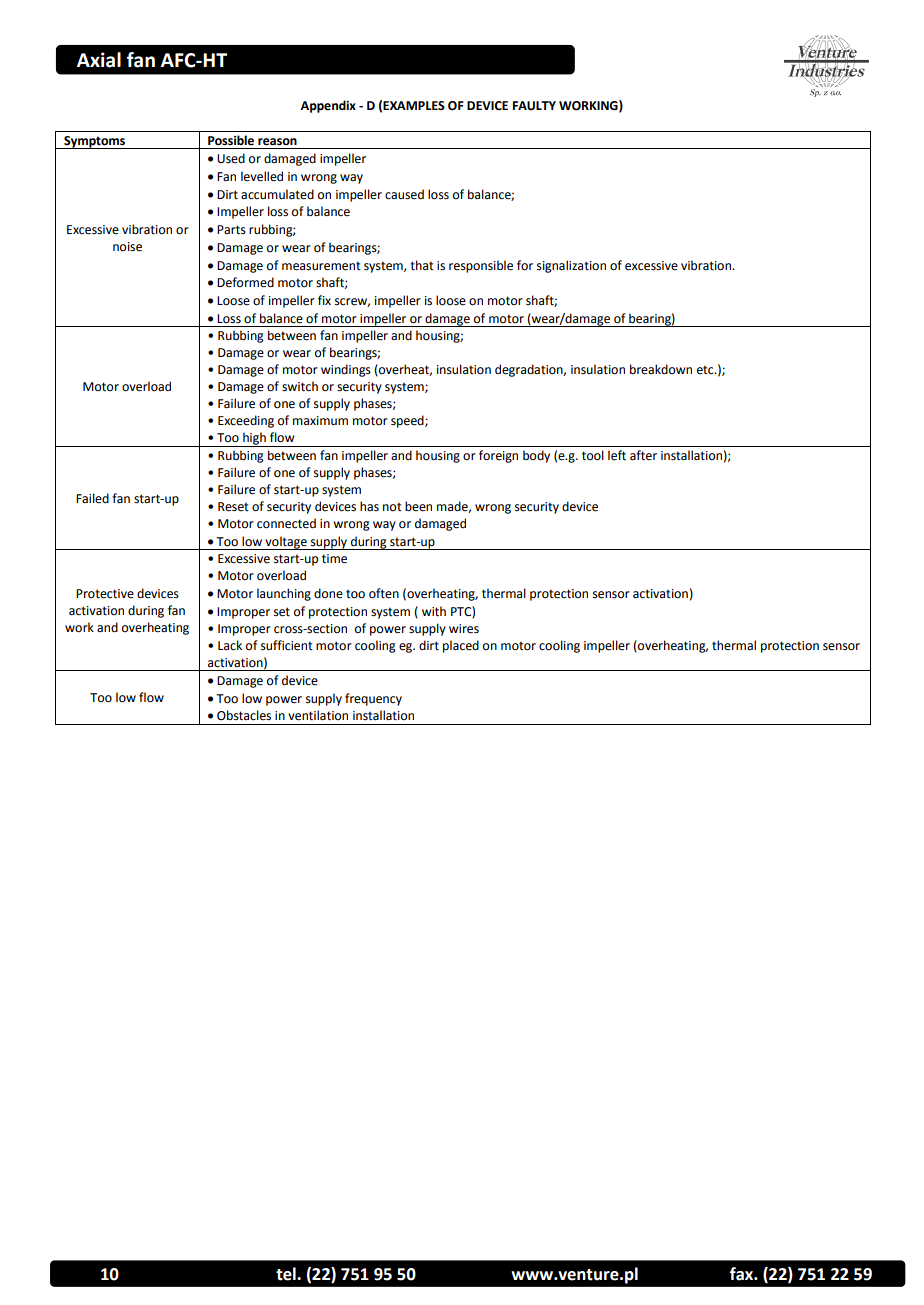 This image has height=1305, width=924. What do you see at coordinates (246, 421) in the image?
I see `Exceeding` at bounding box center [246, 421].
